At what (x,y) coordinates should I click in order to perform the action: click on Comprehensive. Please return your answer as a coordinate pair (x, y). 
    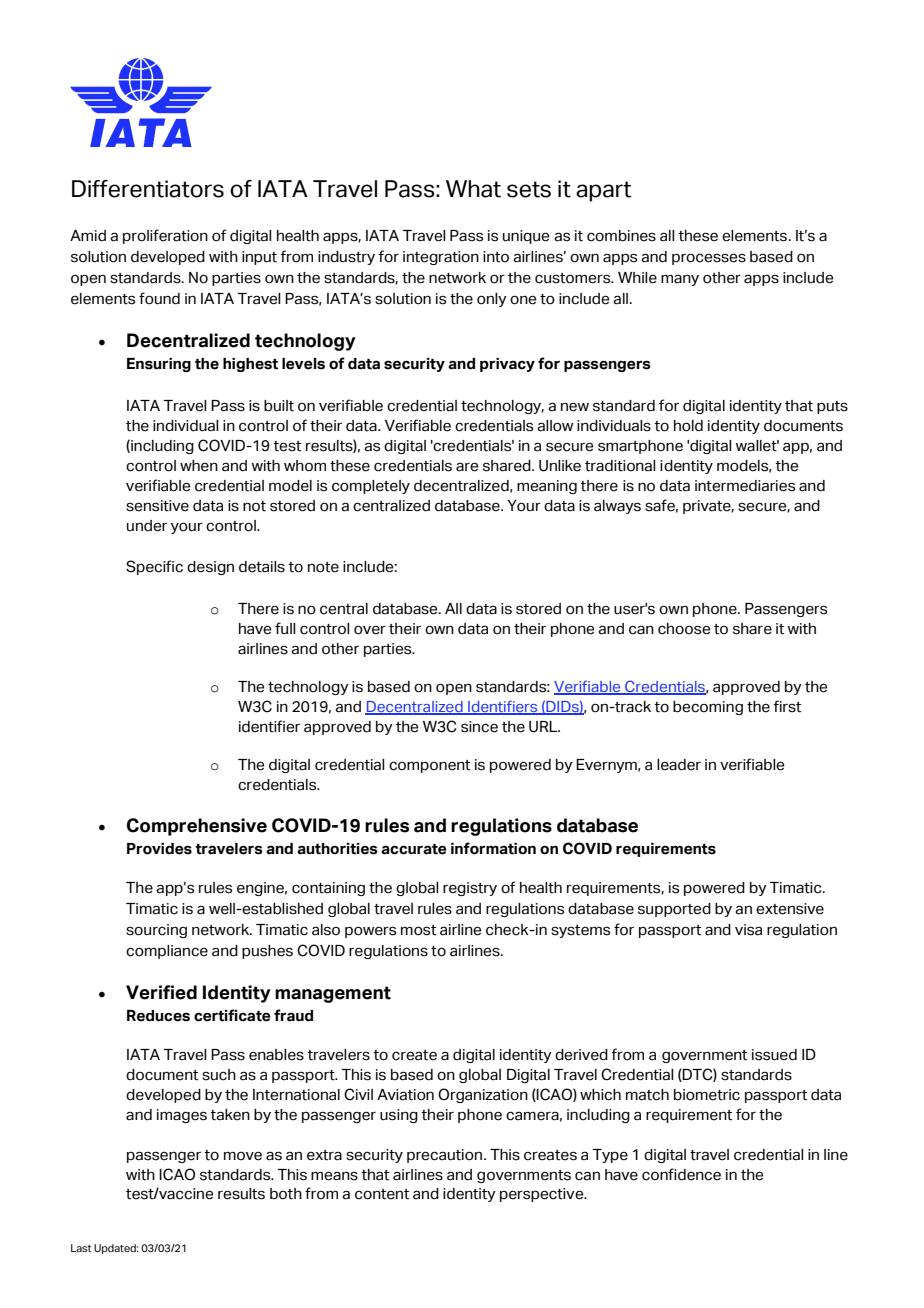
    Looking at the image, I should click on (197, 827).
